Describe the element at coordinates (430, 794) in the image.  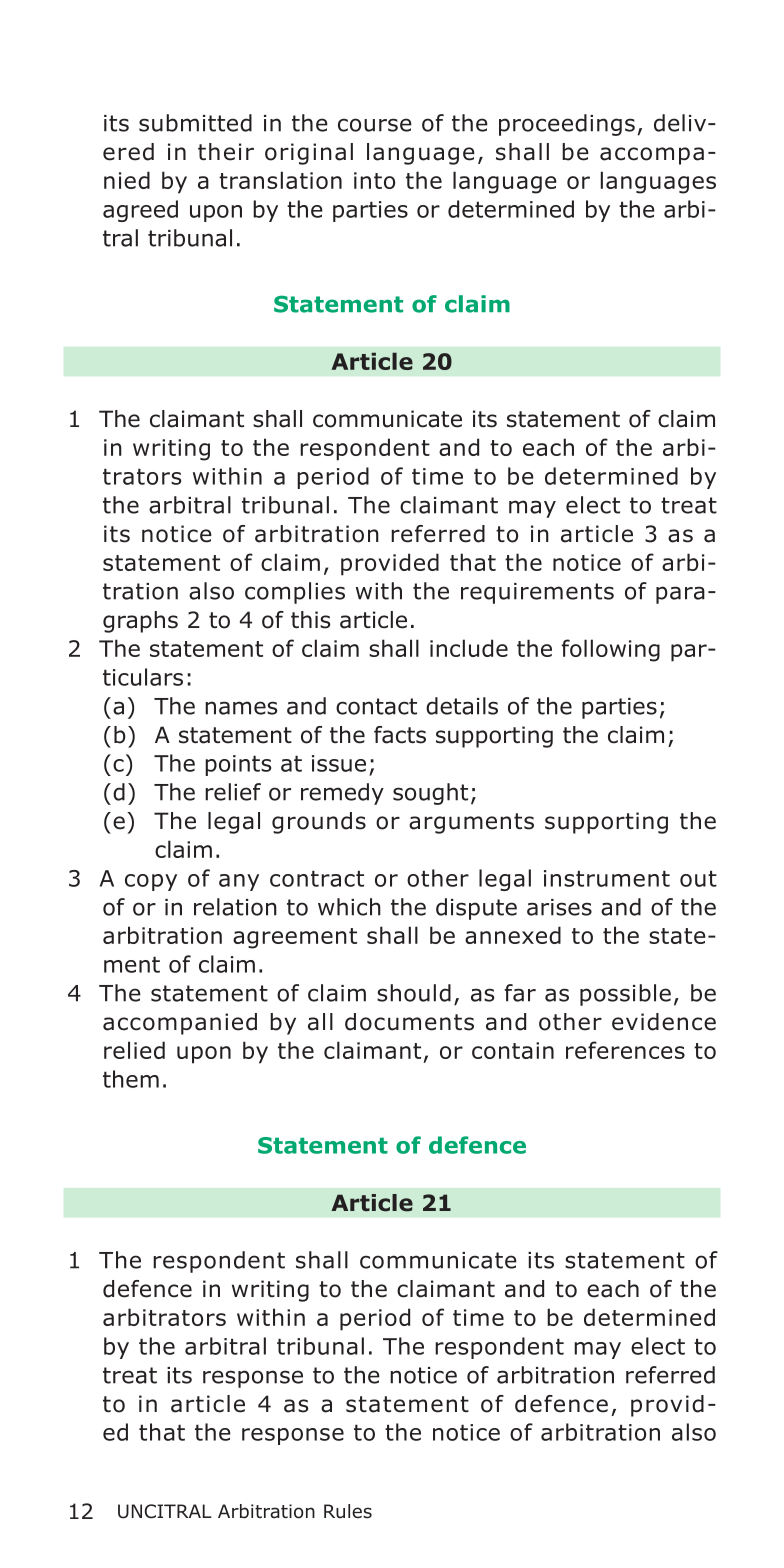
I see `sought` at that location.
